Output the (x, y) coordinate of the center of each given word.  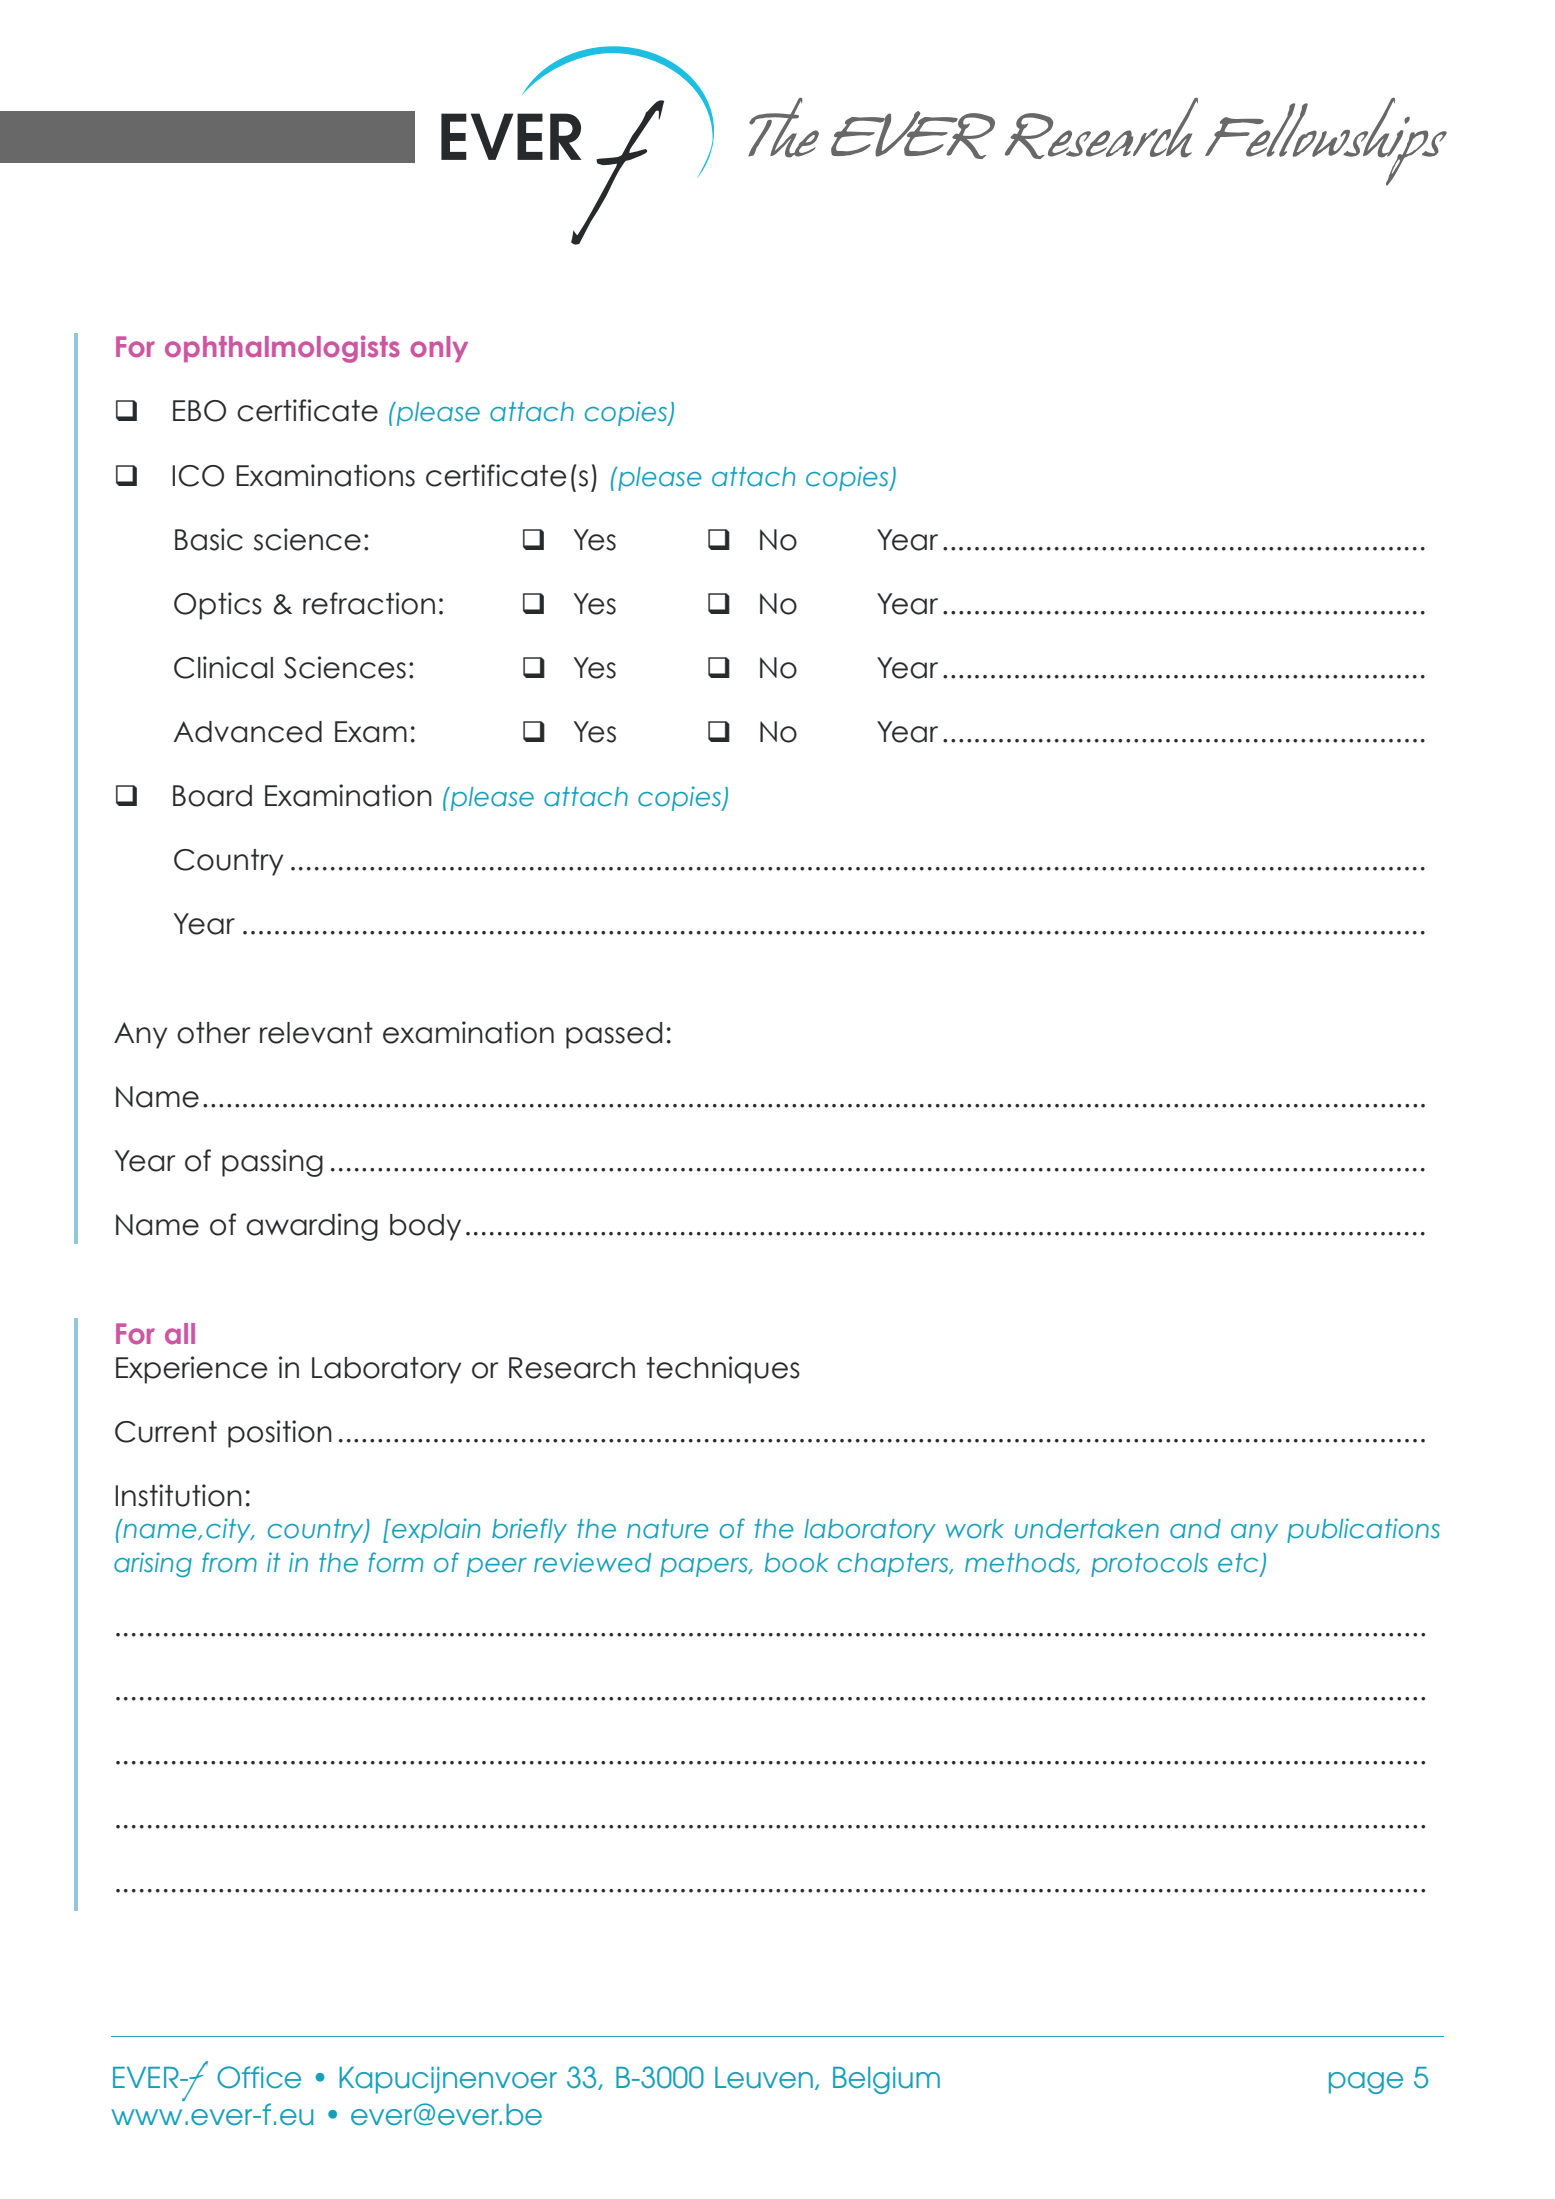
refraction (369, 603)
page (1366, 2083)
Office (259, 2077)
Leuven (764, 2078)
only (439, 349)
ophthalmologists (282, 349)
